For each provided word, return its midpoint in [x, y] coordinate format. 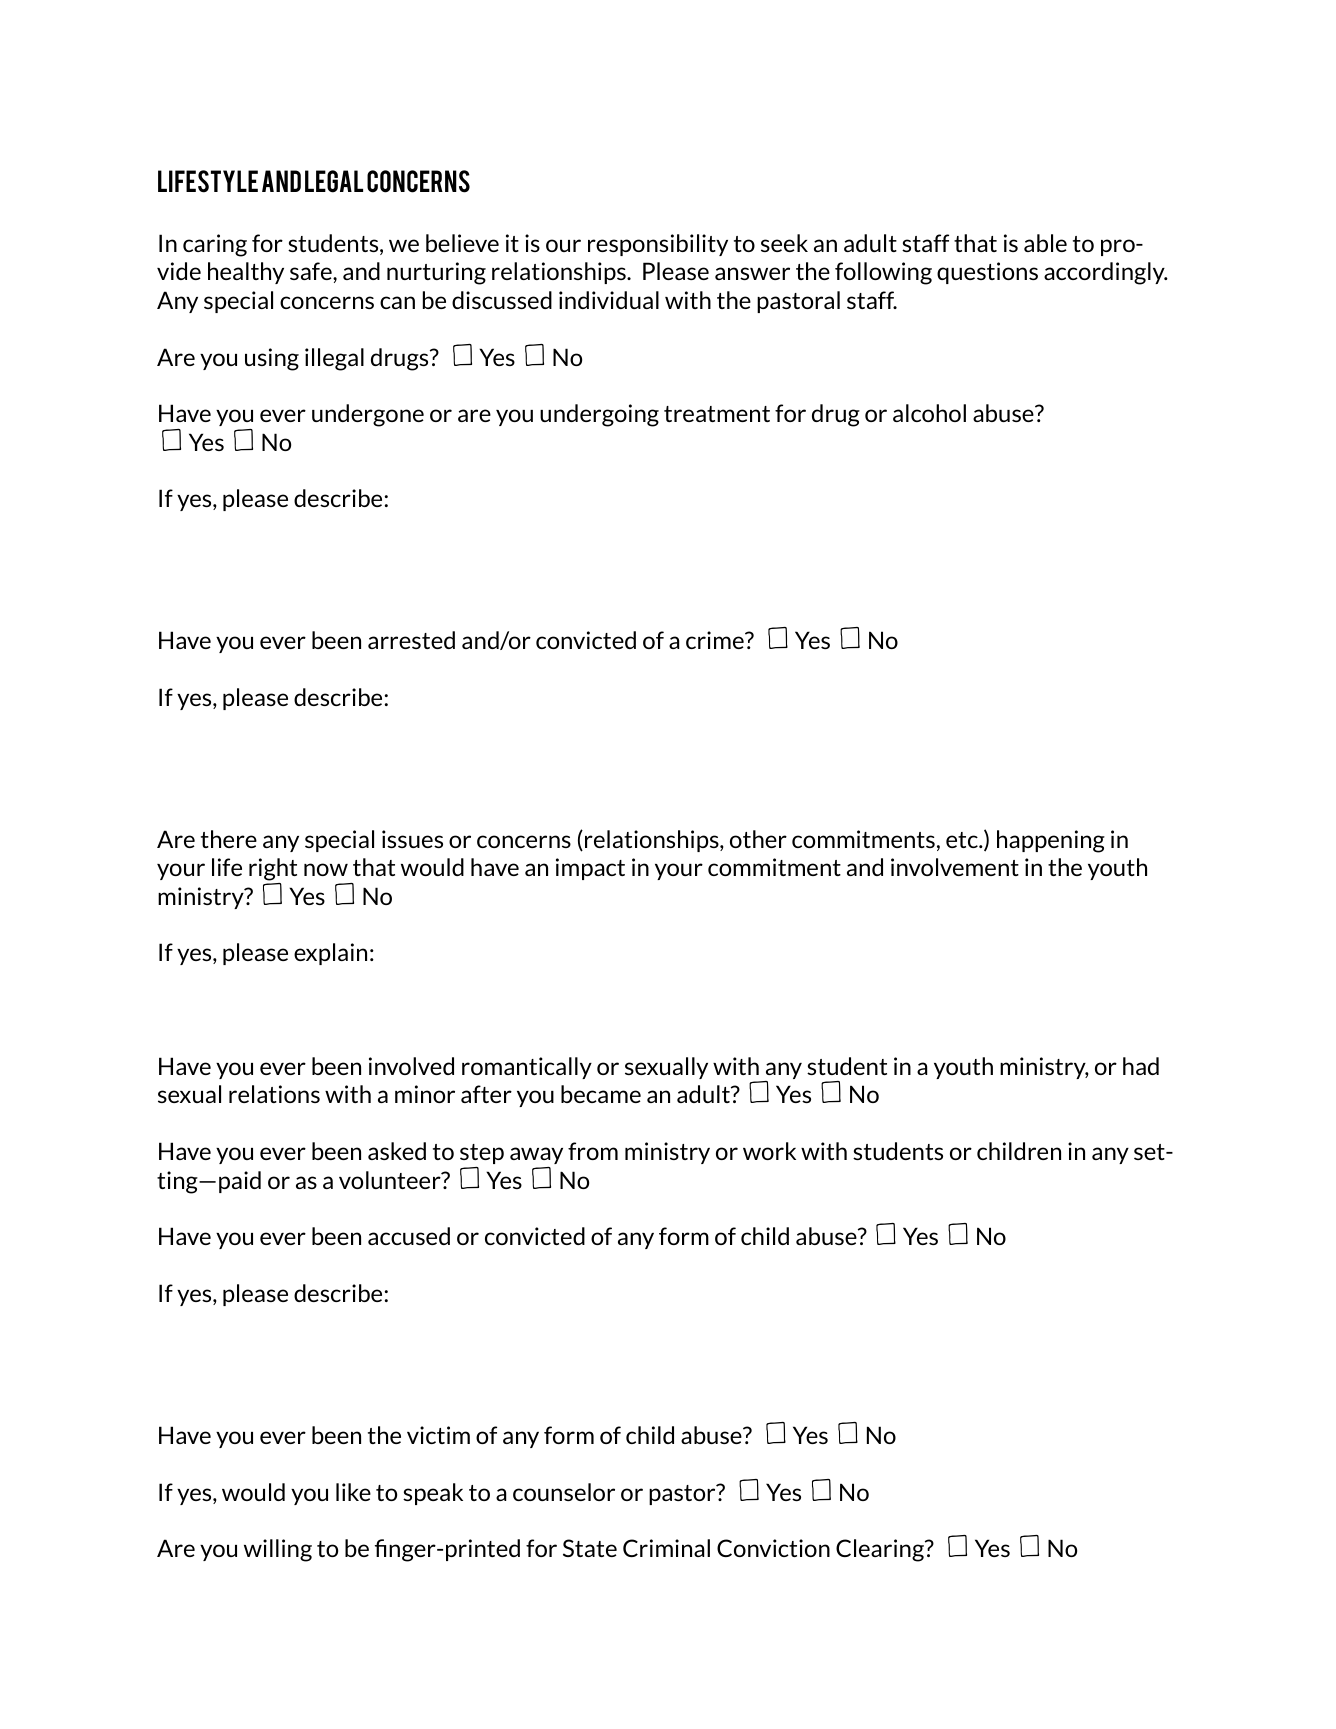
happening [1051, 841]
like [353, 1492]
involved [411, 1066]
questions [987, 273]
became [601, 1094]
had [1141, 1066]
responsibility [658, 245]
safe [312, 271]
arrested [411, 640]
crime [716, 640]
